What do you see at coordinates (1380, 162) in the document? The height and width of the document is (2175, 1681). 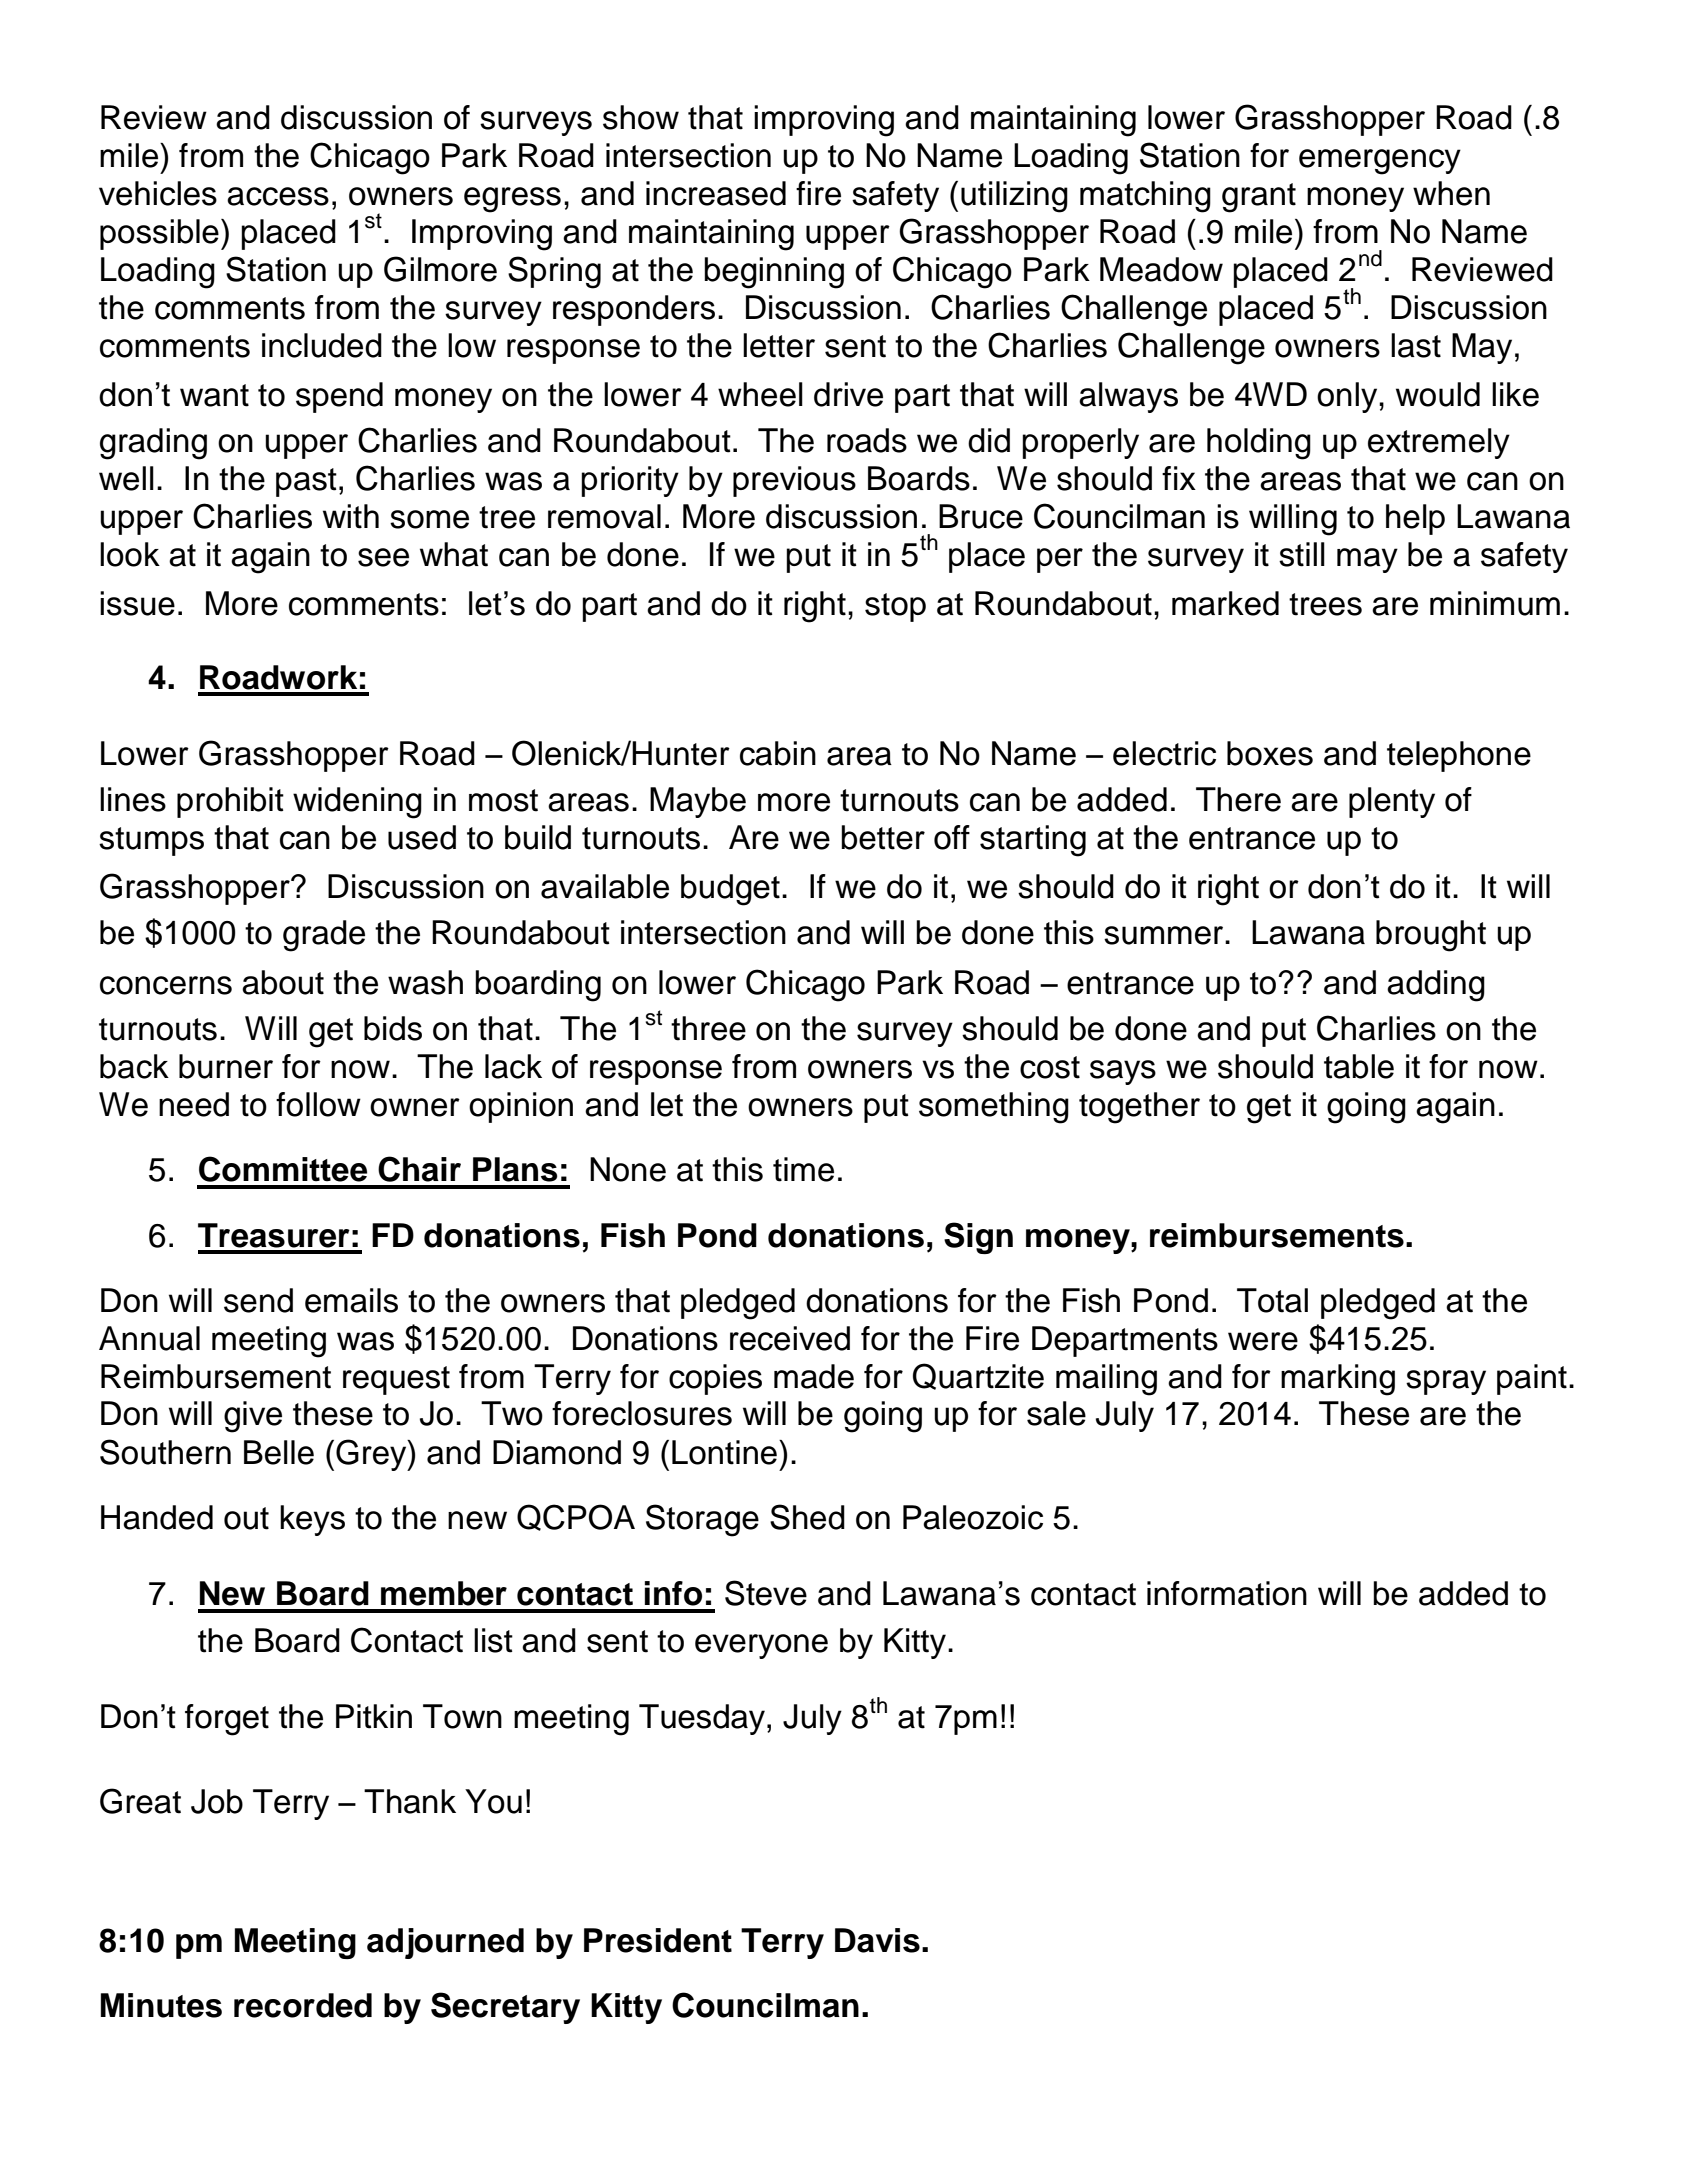 I see `emergency` at bounding box center [1380, 162].
